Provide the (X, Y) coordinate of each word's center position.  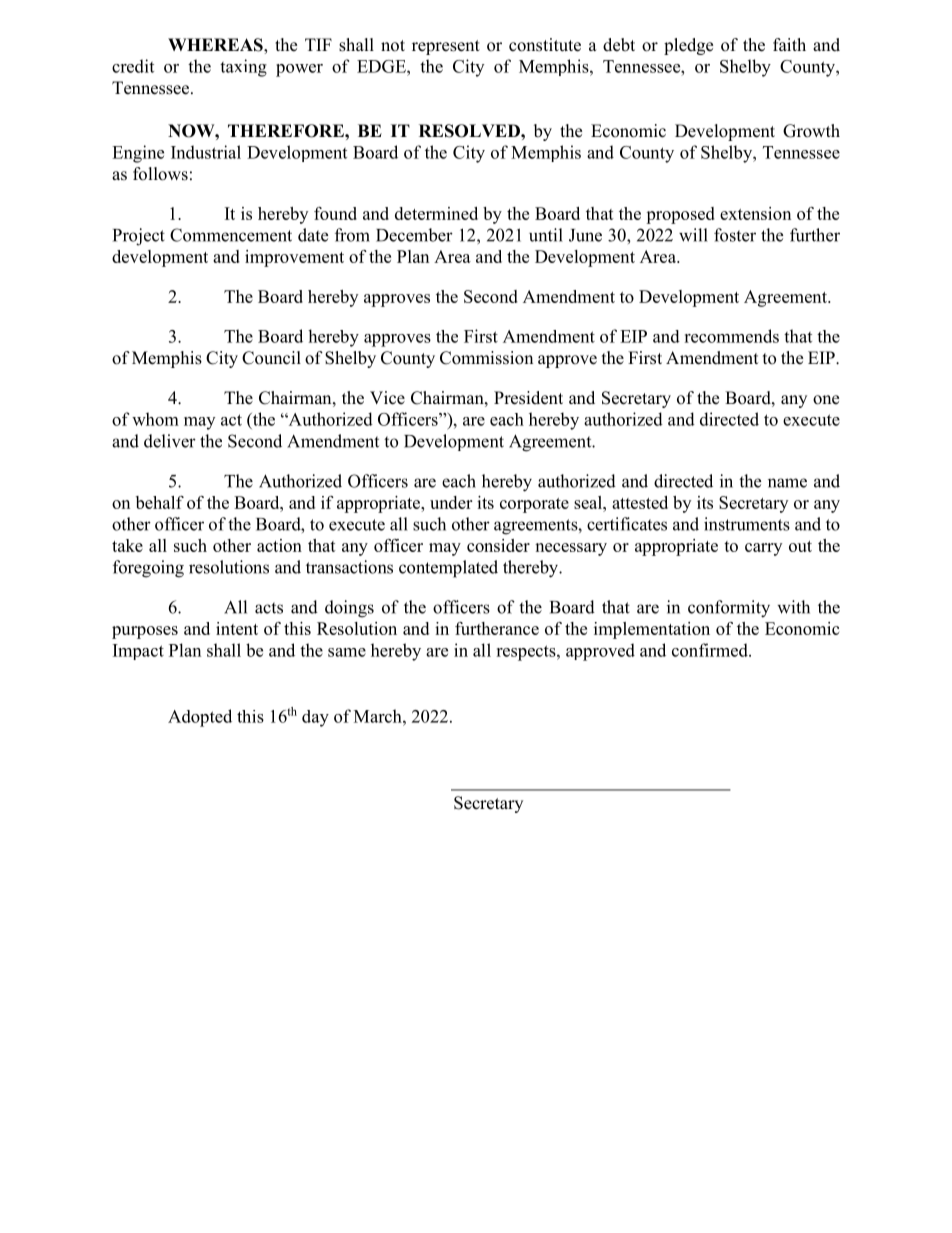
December (414, 235)
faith (789, 44)
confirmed (711, 650)
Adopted (200, 718)
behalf (160, 502)
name (787, 483)
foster (735, 235)
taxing (243, 68)
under (451, 502)
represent (446, 47)
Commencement (231, 235)
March (379, 716)
